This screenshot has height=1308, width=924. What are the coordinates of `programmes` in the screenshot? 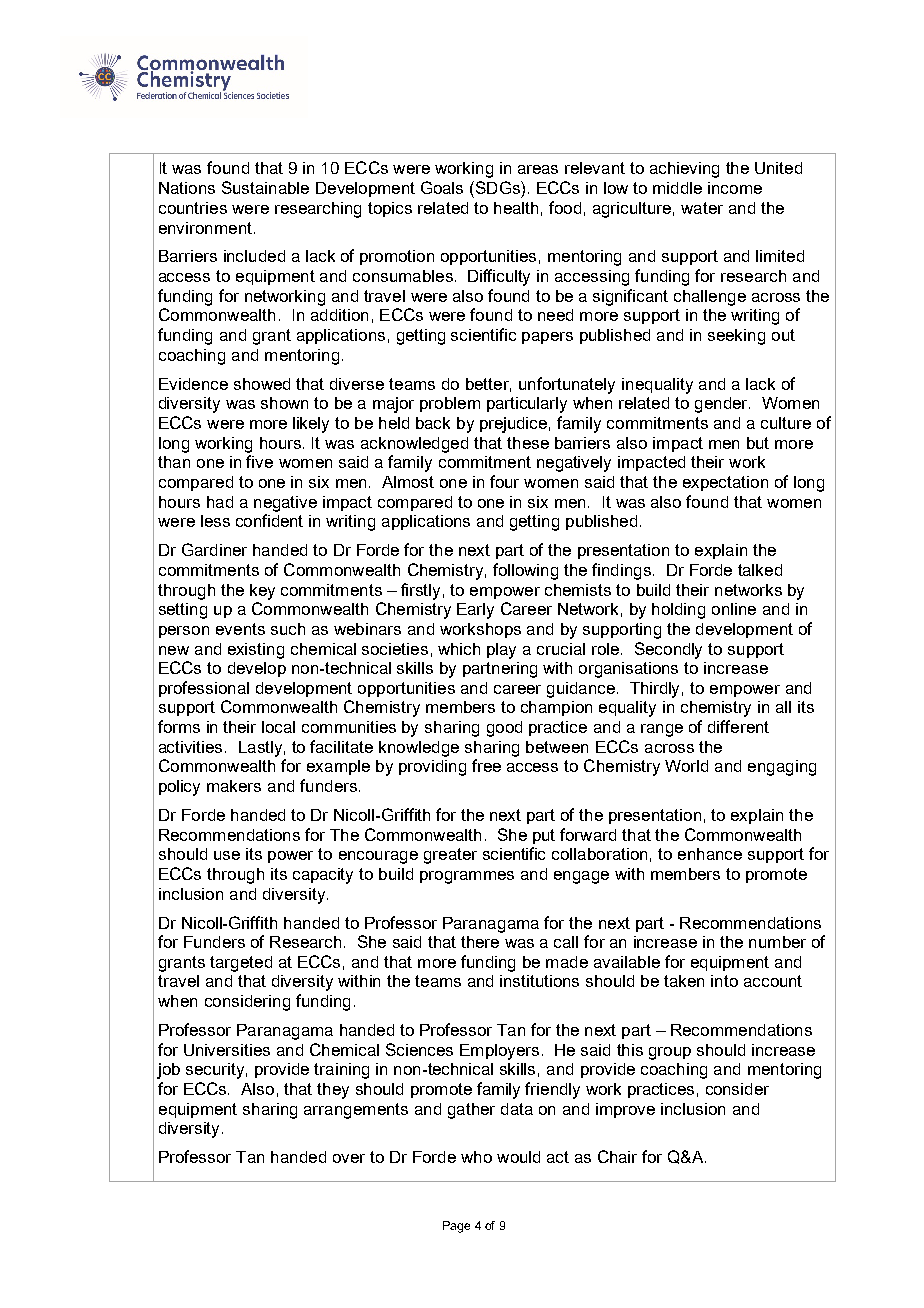 It's located at (467, 877).
